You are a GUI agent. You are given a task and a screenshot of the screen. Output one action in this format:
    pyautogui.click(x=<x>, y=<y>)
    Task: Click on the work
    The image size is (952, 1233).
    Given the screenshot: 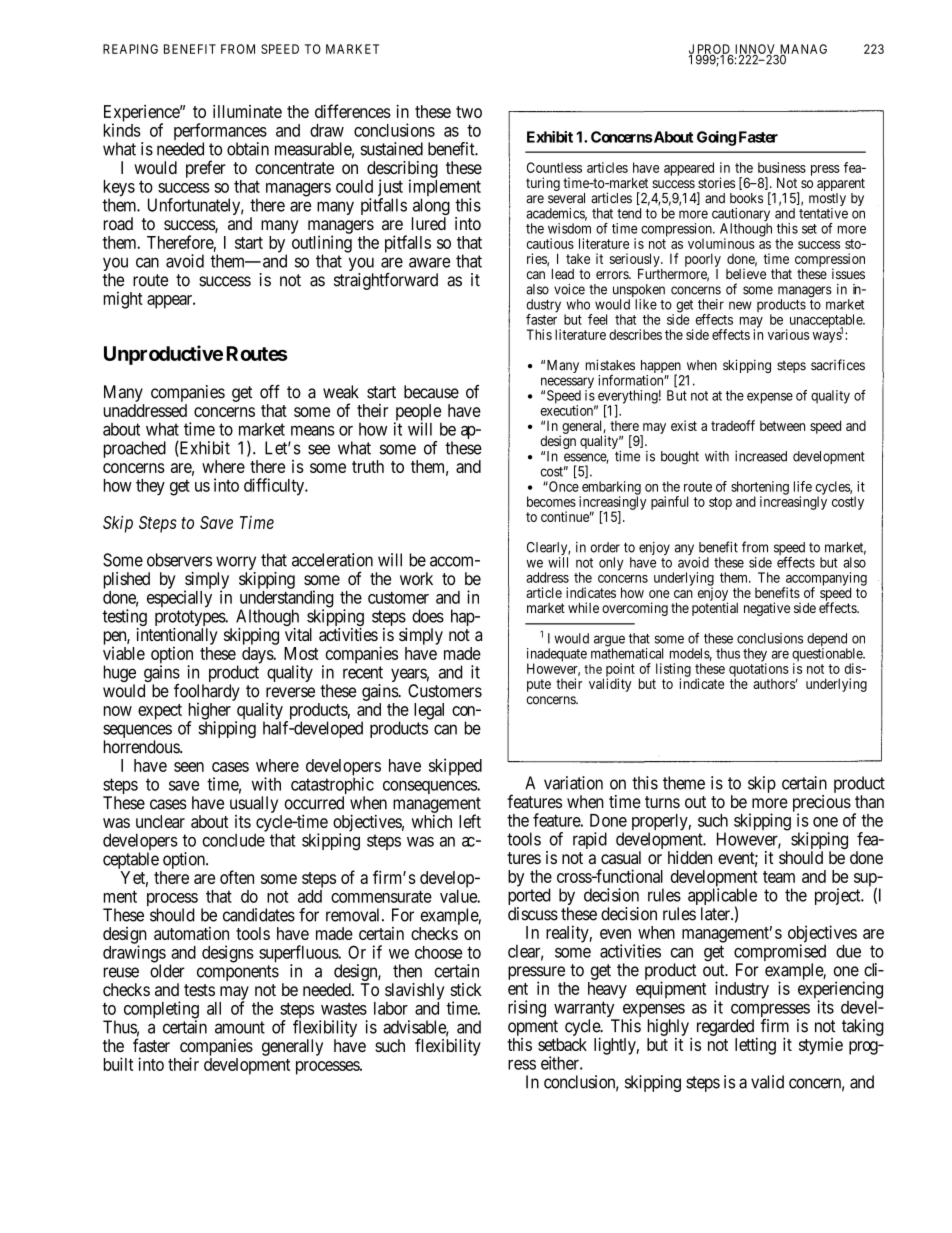 What is the action you would take?
    pyautogui.click(x=416, y=578)
